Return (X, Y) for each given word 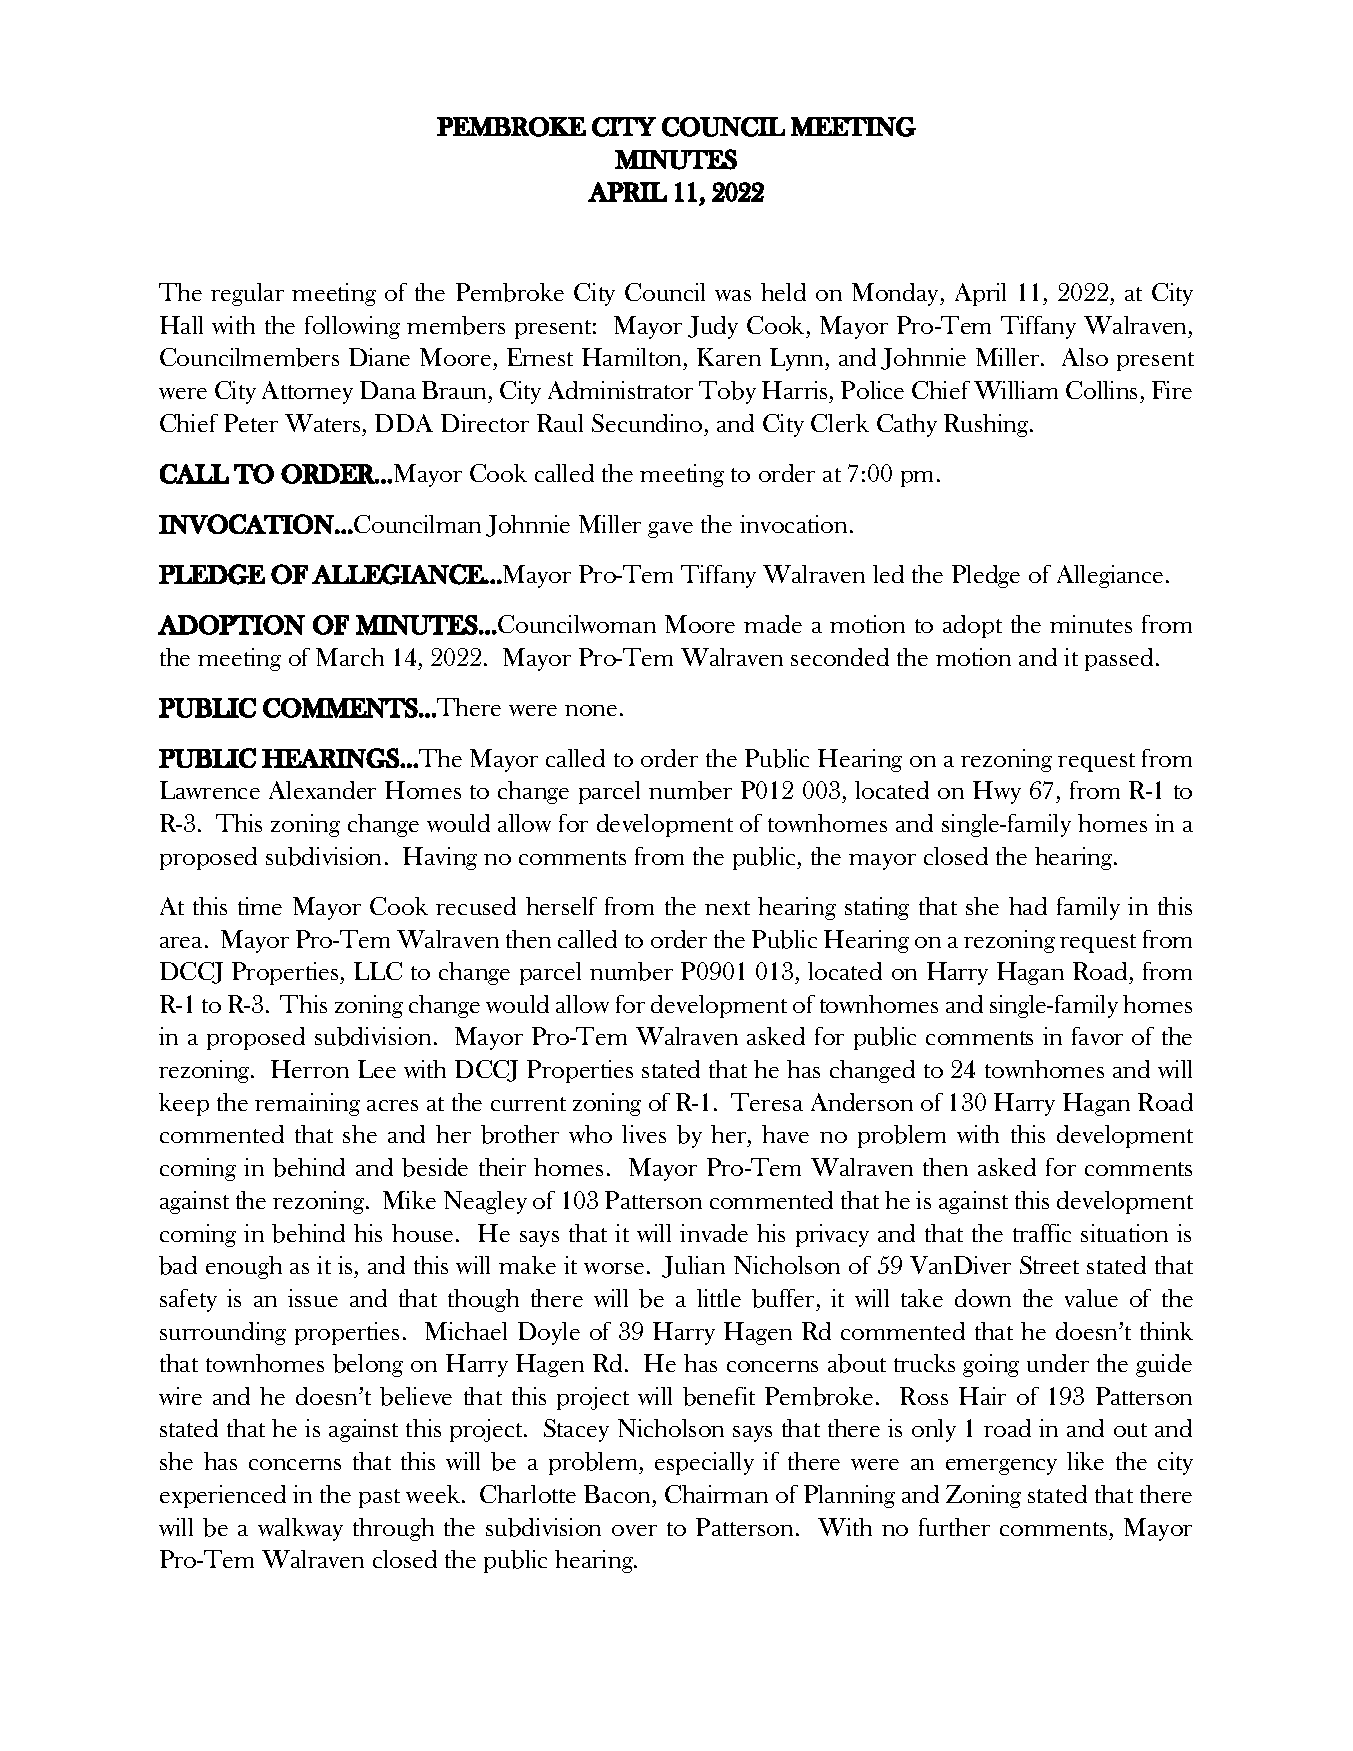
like (1085, 1461)
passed (1119, 659)
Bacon (619, 1494)
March (350, 657)
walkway (300, 1529)
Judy (713, 327)
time (260, 906)
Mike (409, 1200)
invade (714, 1233)
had (1028, 906)
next (727, 908)
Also (1085, 357)
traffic (1042, 1233)
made (773, 624)
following (352, 327)
